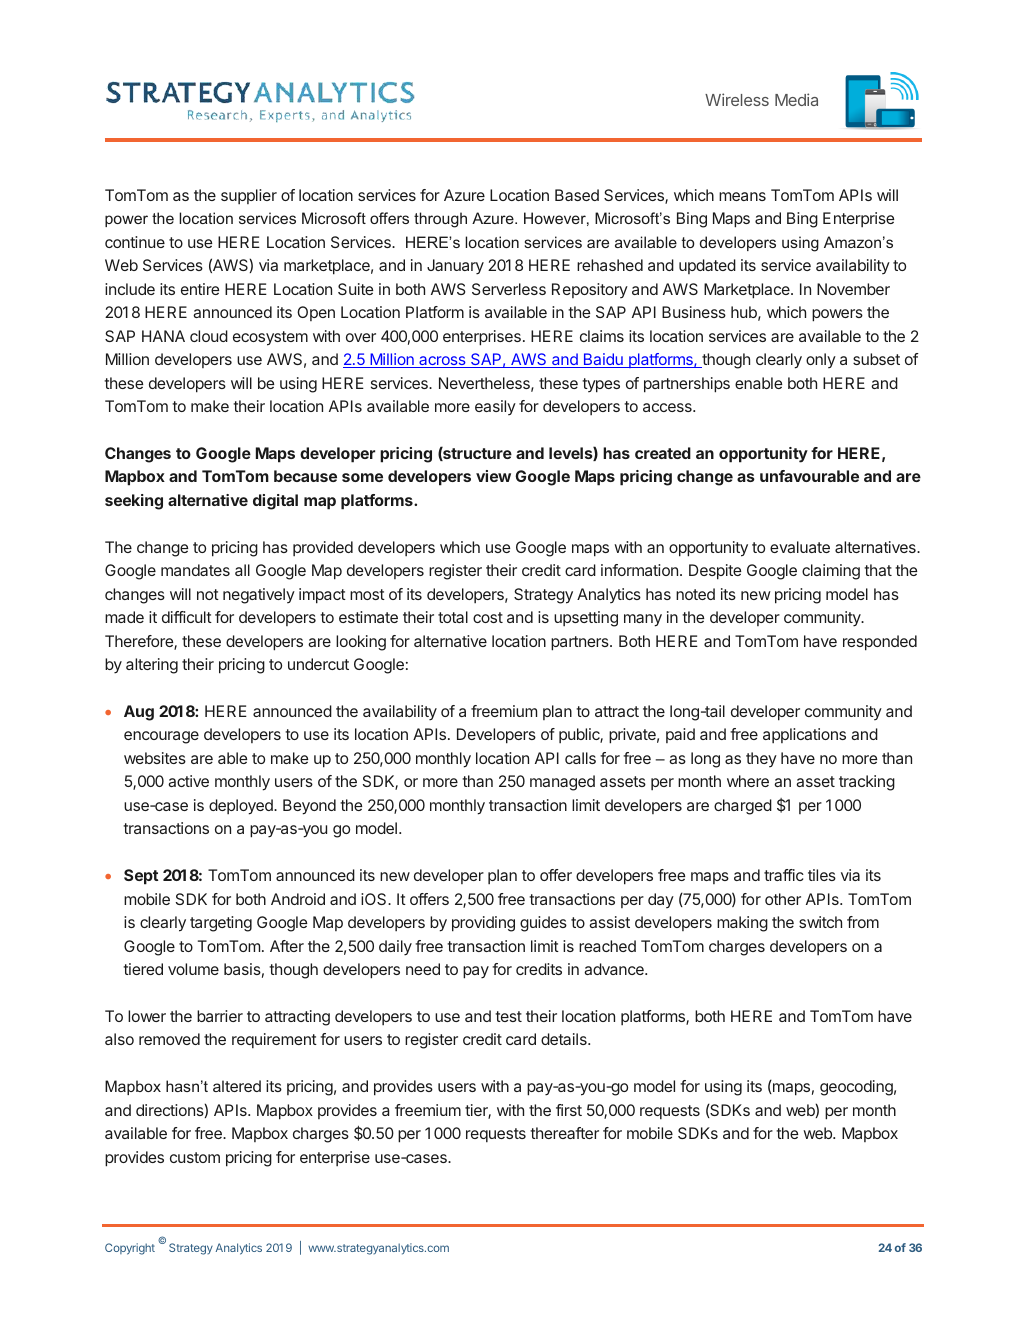 The width and height of the screenshot is (1026, 1327). Describe the element at coordinates (796, 99) in the screenshot. I see `Media` at that location.
